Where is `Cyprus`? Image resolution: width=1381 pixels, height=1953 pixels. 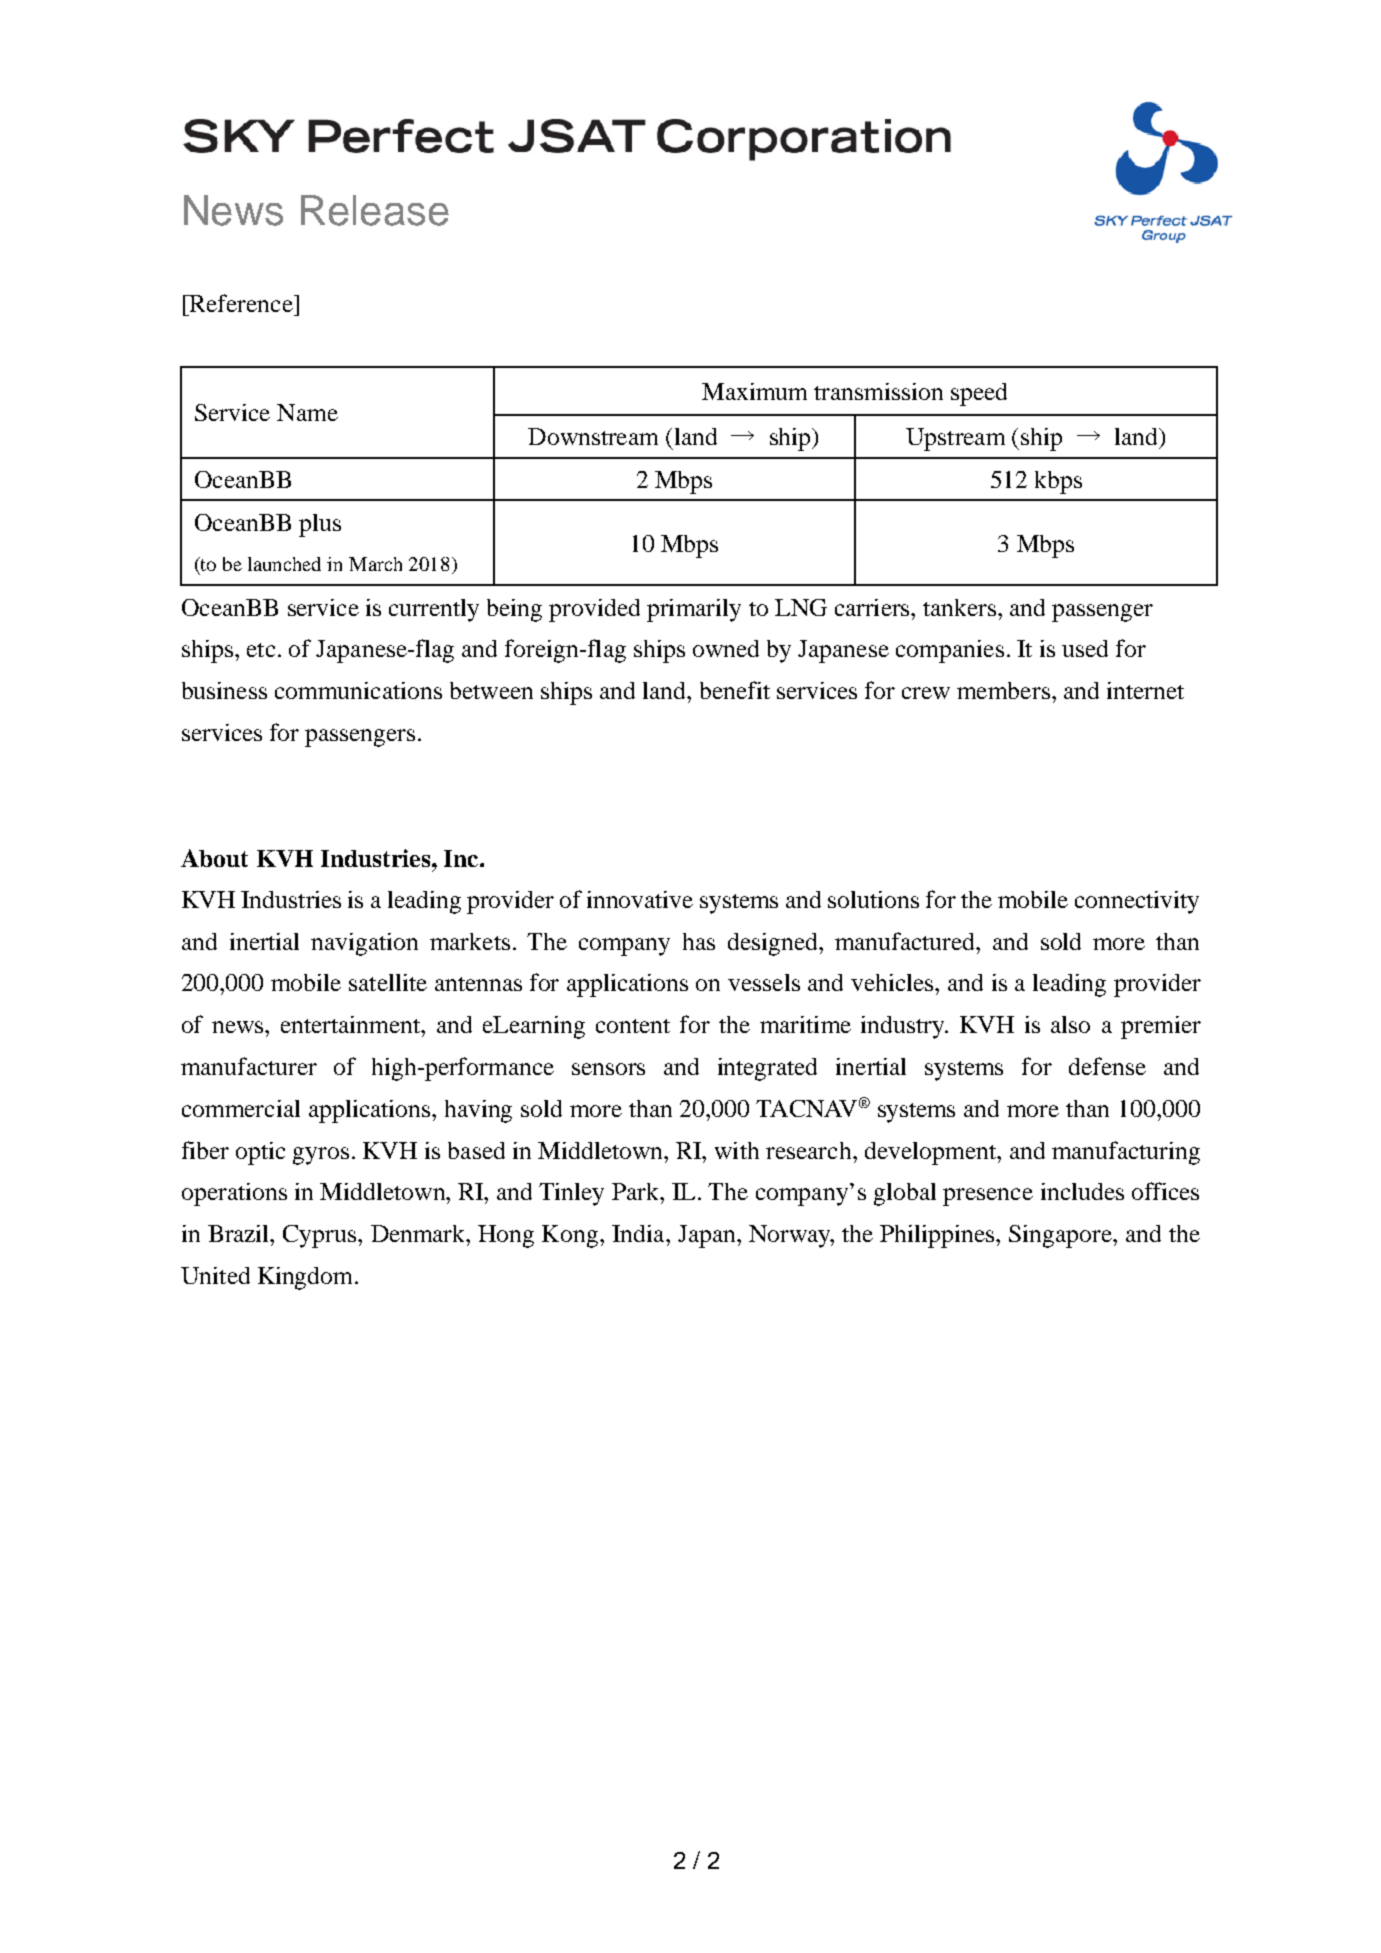
Cyprus is located at coordinates (321, 1236).
